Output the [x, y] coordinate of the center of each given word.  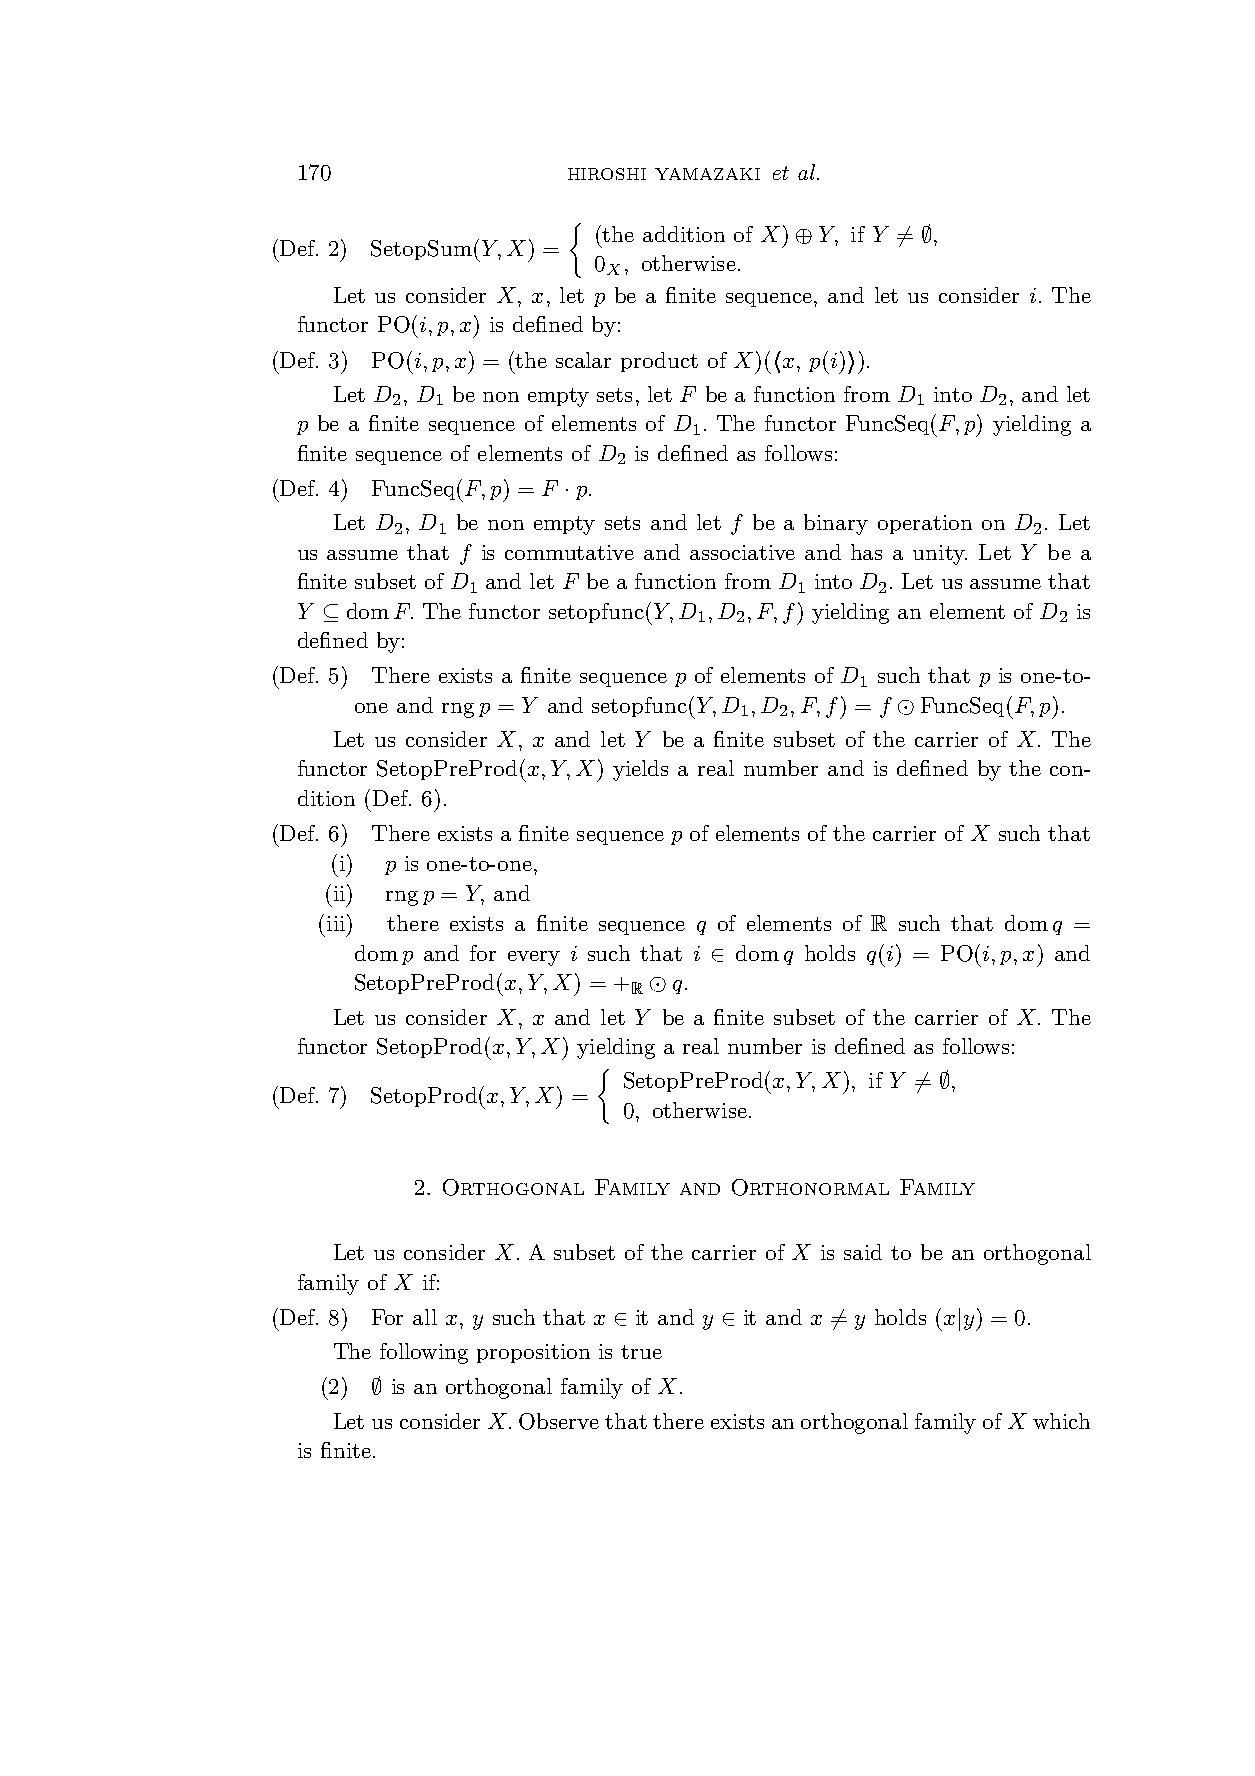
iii [336, 923]
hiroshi [607, 174]
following [424, 1353]
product [659, 362]
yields [640, 770]
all [425, 1317]
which [1061, 1421]
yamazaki [707, 174]
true [641, 1352]
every [534, 958]
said [863, 1252]
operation [925, 524]
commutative [569, 552]
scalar [583, 360]
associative [742, 552]
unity [940, 555]
